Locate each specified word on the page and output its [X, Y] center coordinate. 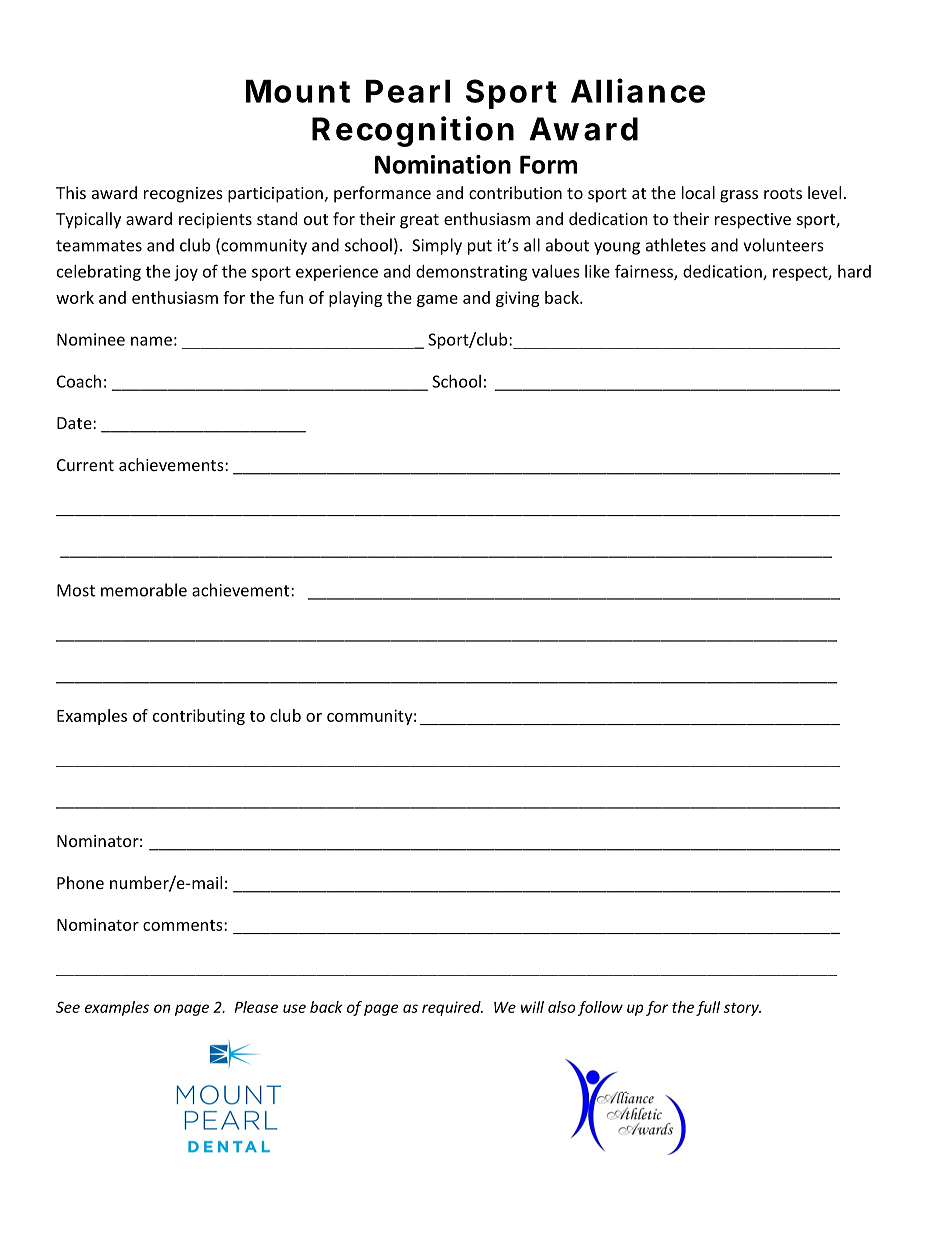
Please [256, 1007]
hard [854, 271]
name [151, 341]
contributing [199, 717]
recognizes [183, 195]
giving [517, 299]
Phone [80, 882]
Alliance [638, 90]
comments [184, 925]
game [437, 301]
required [452, 1008]
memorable [144, 590]
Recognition [413, 131]
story [742, 1009]
